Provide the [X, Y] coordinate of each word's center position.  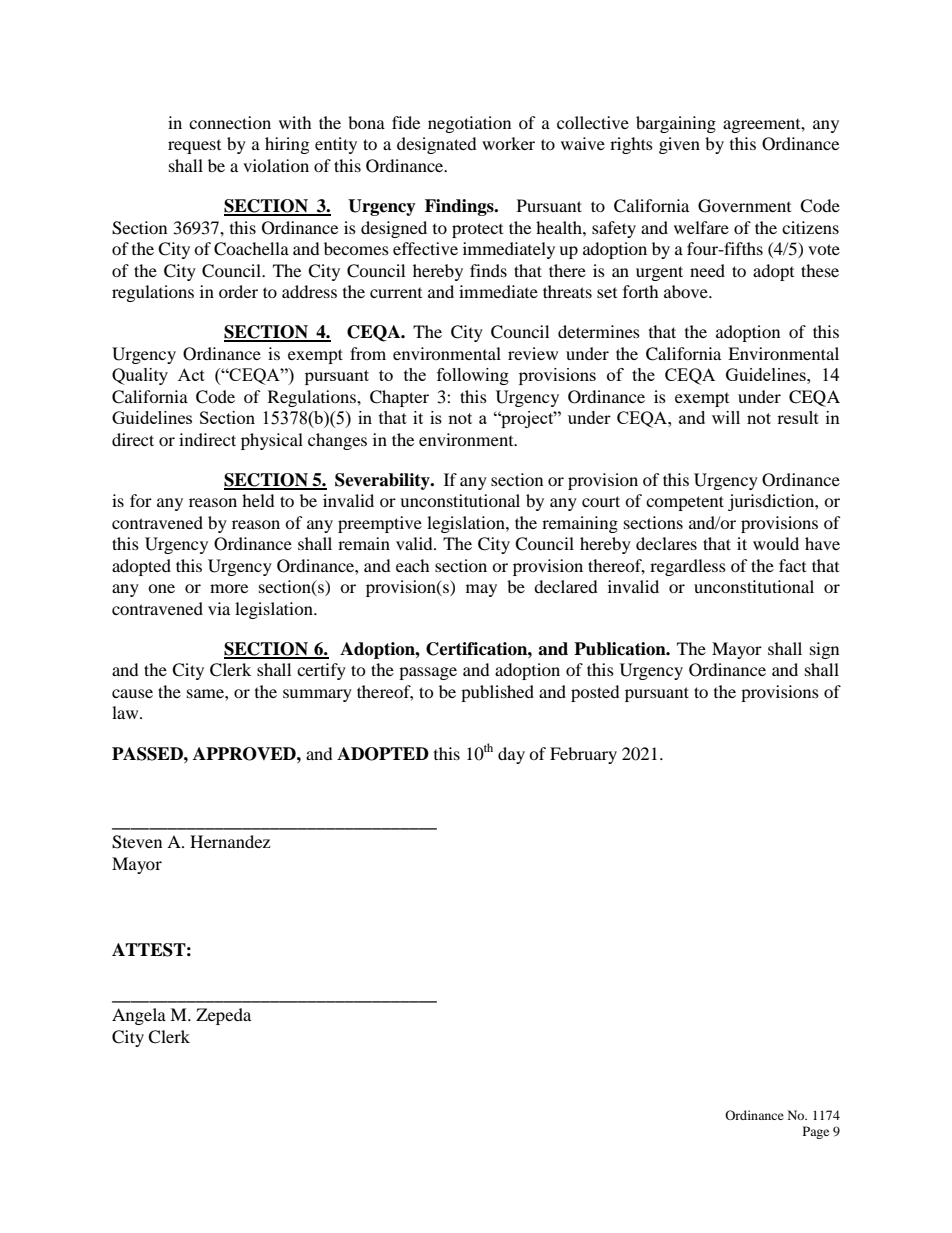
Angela [139, 1016]
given [679, 145]
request [194, 147]
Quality [140, 376]
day [511, 755]
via [219, 608]
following [473, 376]
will [726, 417]
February [583, 755]
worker [508, 143]
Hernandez [230, 841]
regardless [688, 567]
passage [428, 673]
